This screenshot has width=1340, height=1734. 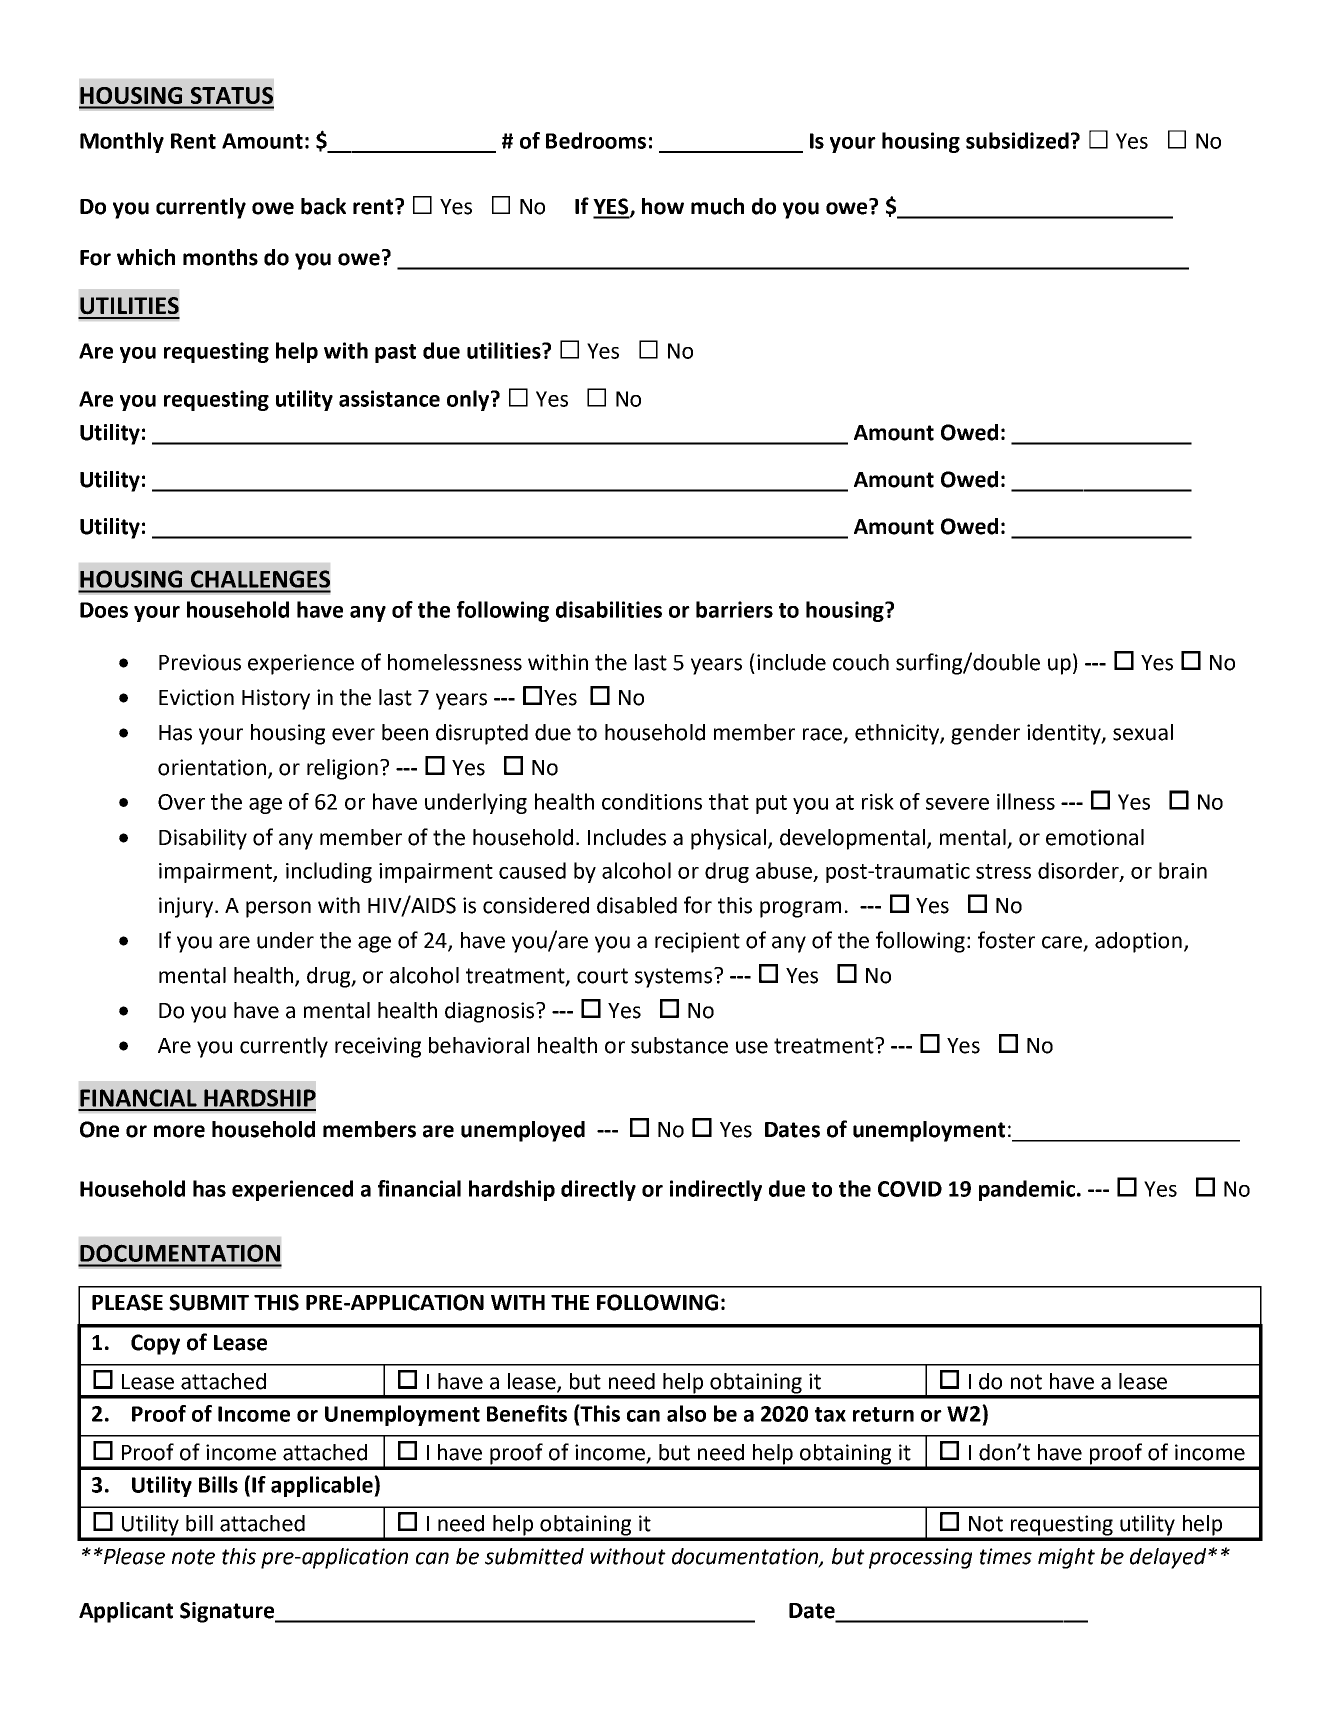 What do you see at coordinates (985, 734) in the screenshot?
I see `gender` at bounding box center [985, 734].
